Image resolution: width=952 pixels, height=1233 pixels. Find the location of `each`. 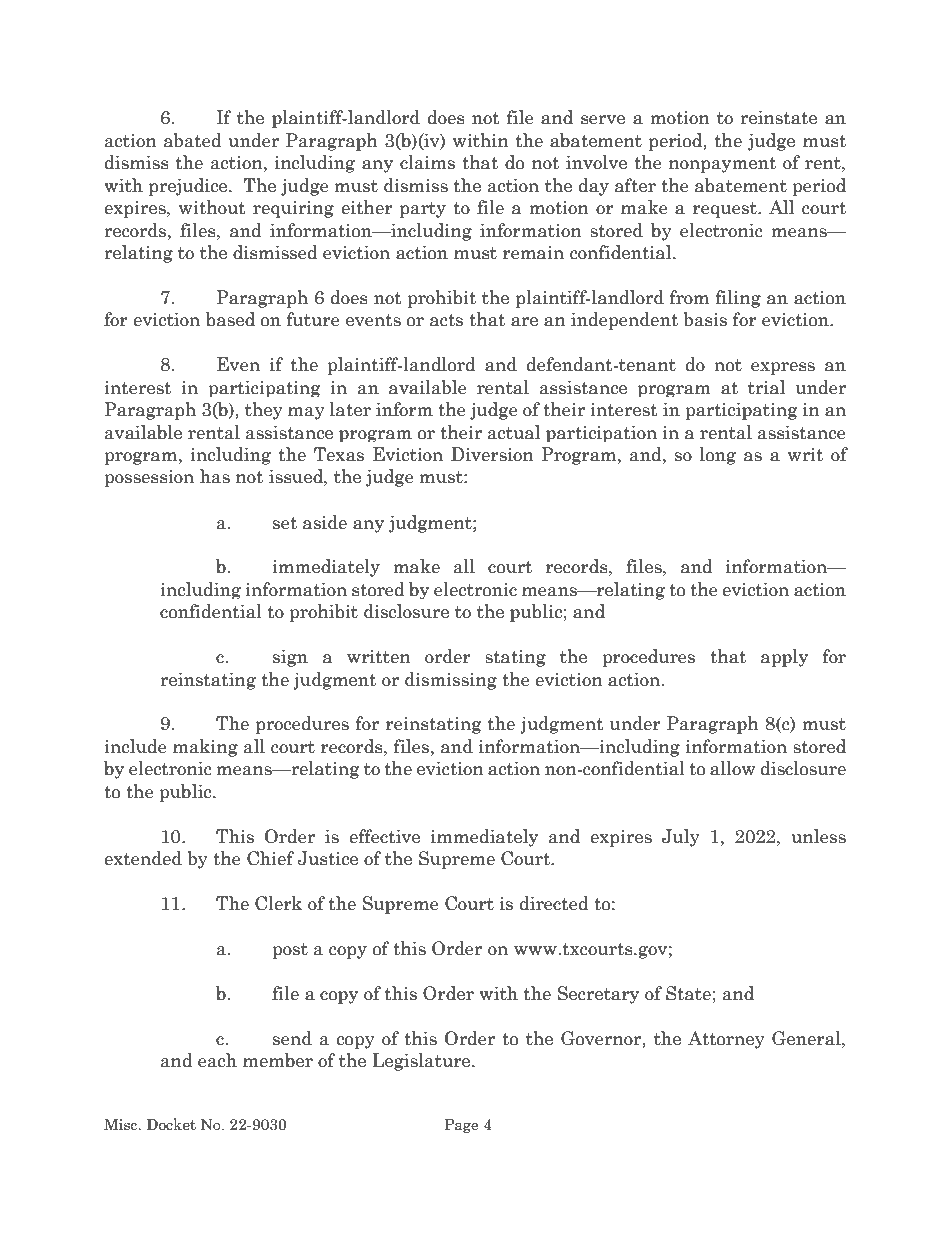

each is located at coordinates (217, 1060).
